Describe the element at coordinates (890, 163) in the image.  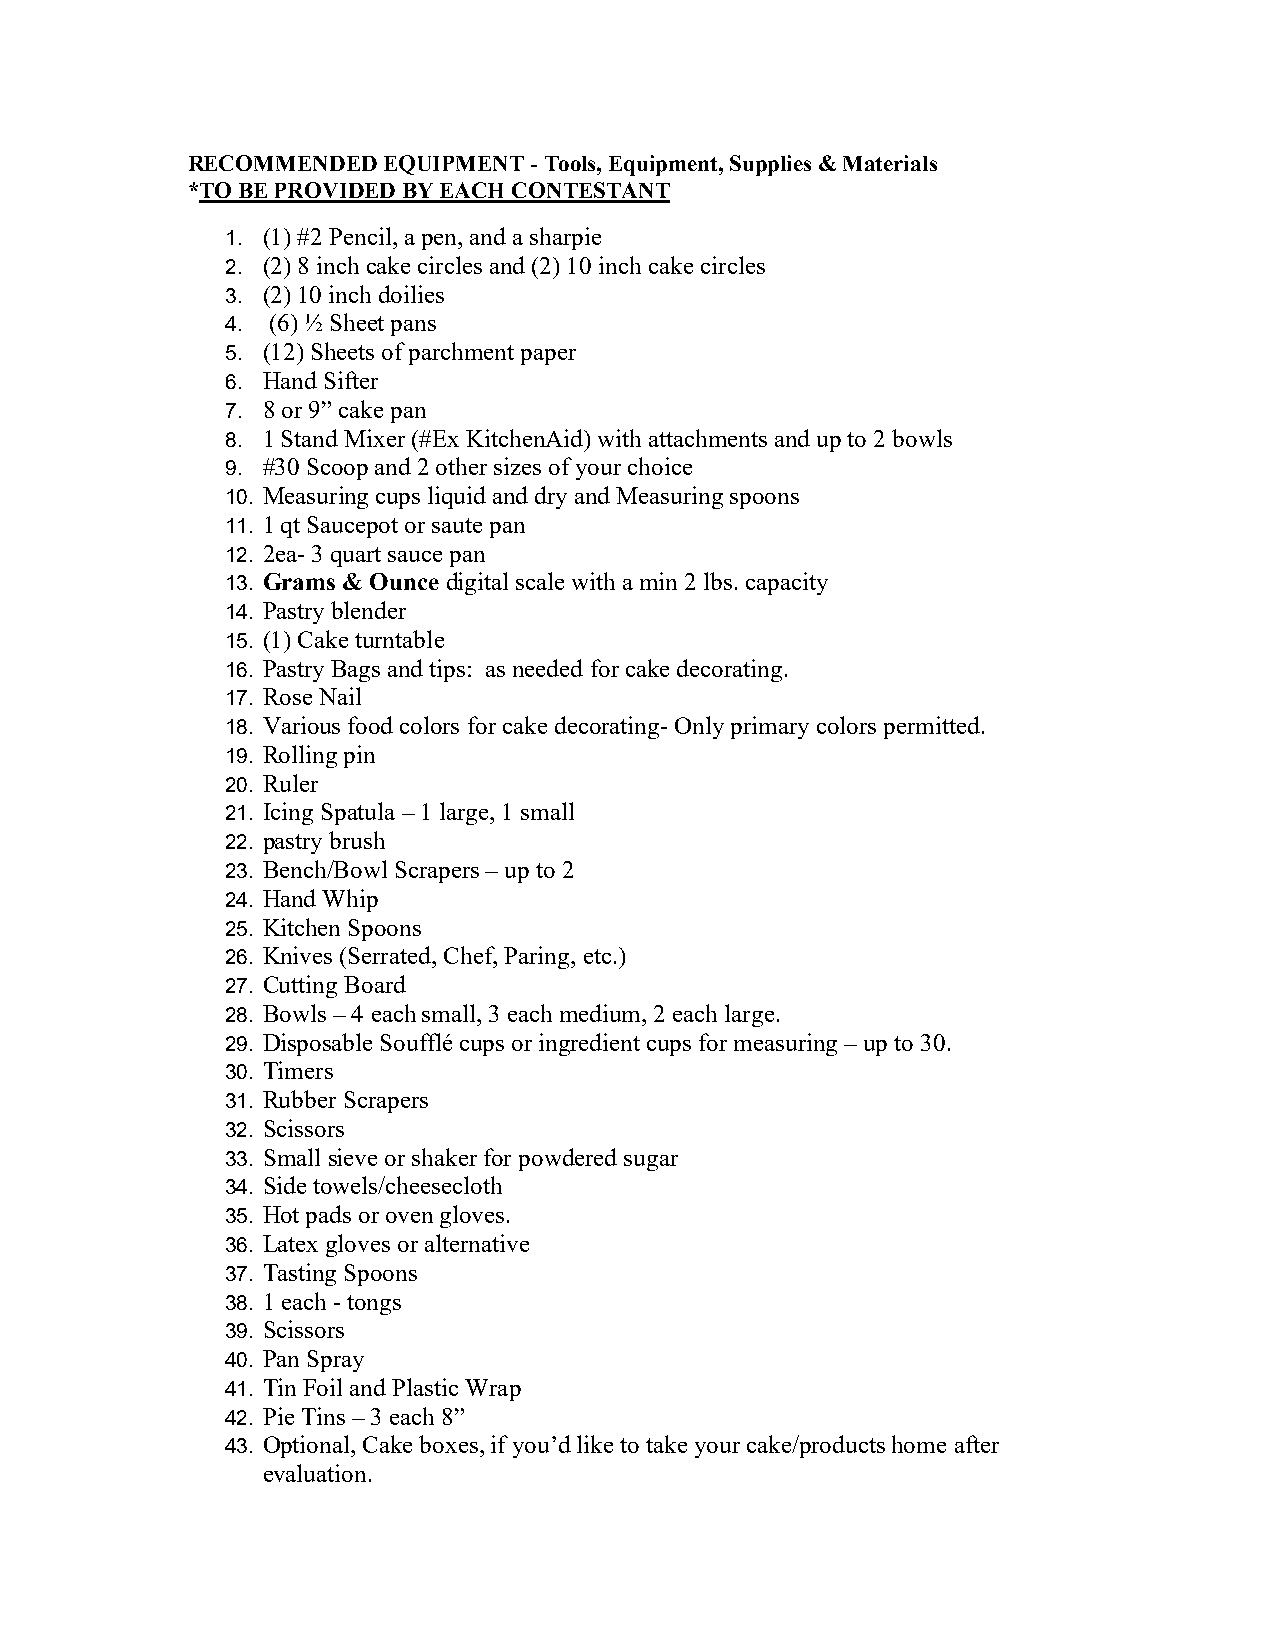
I see `Materials` at that location.
